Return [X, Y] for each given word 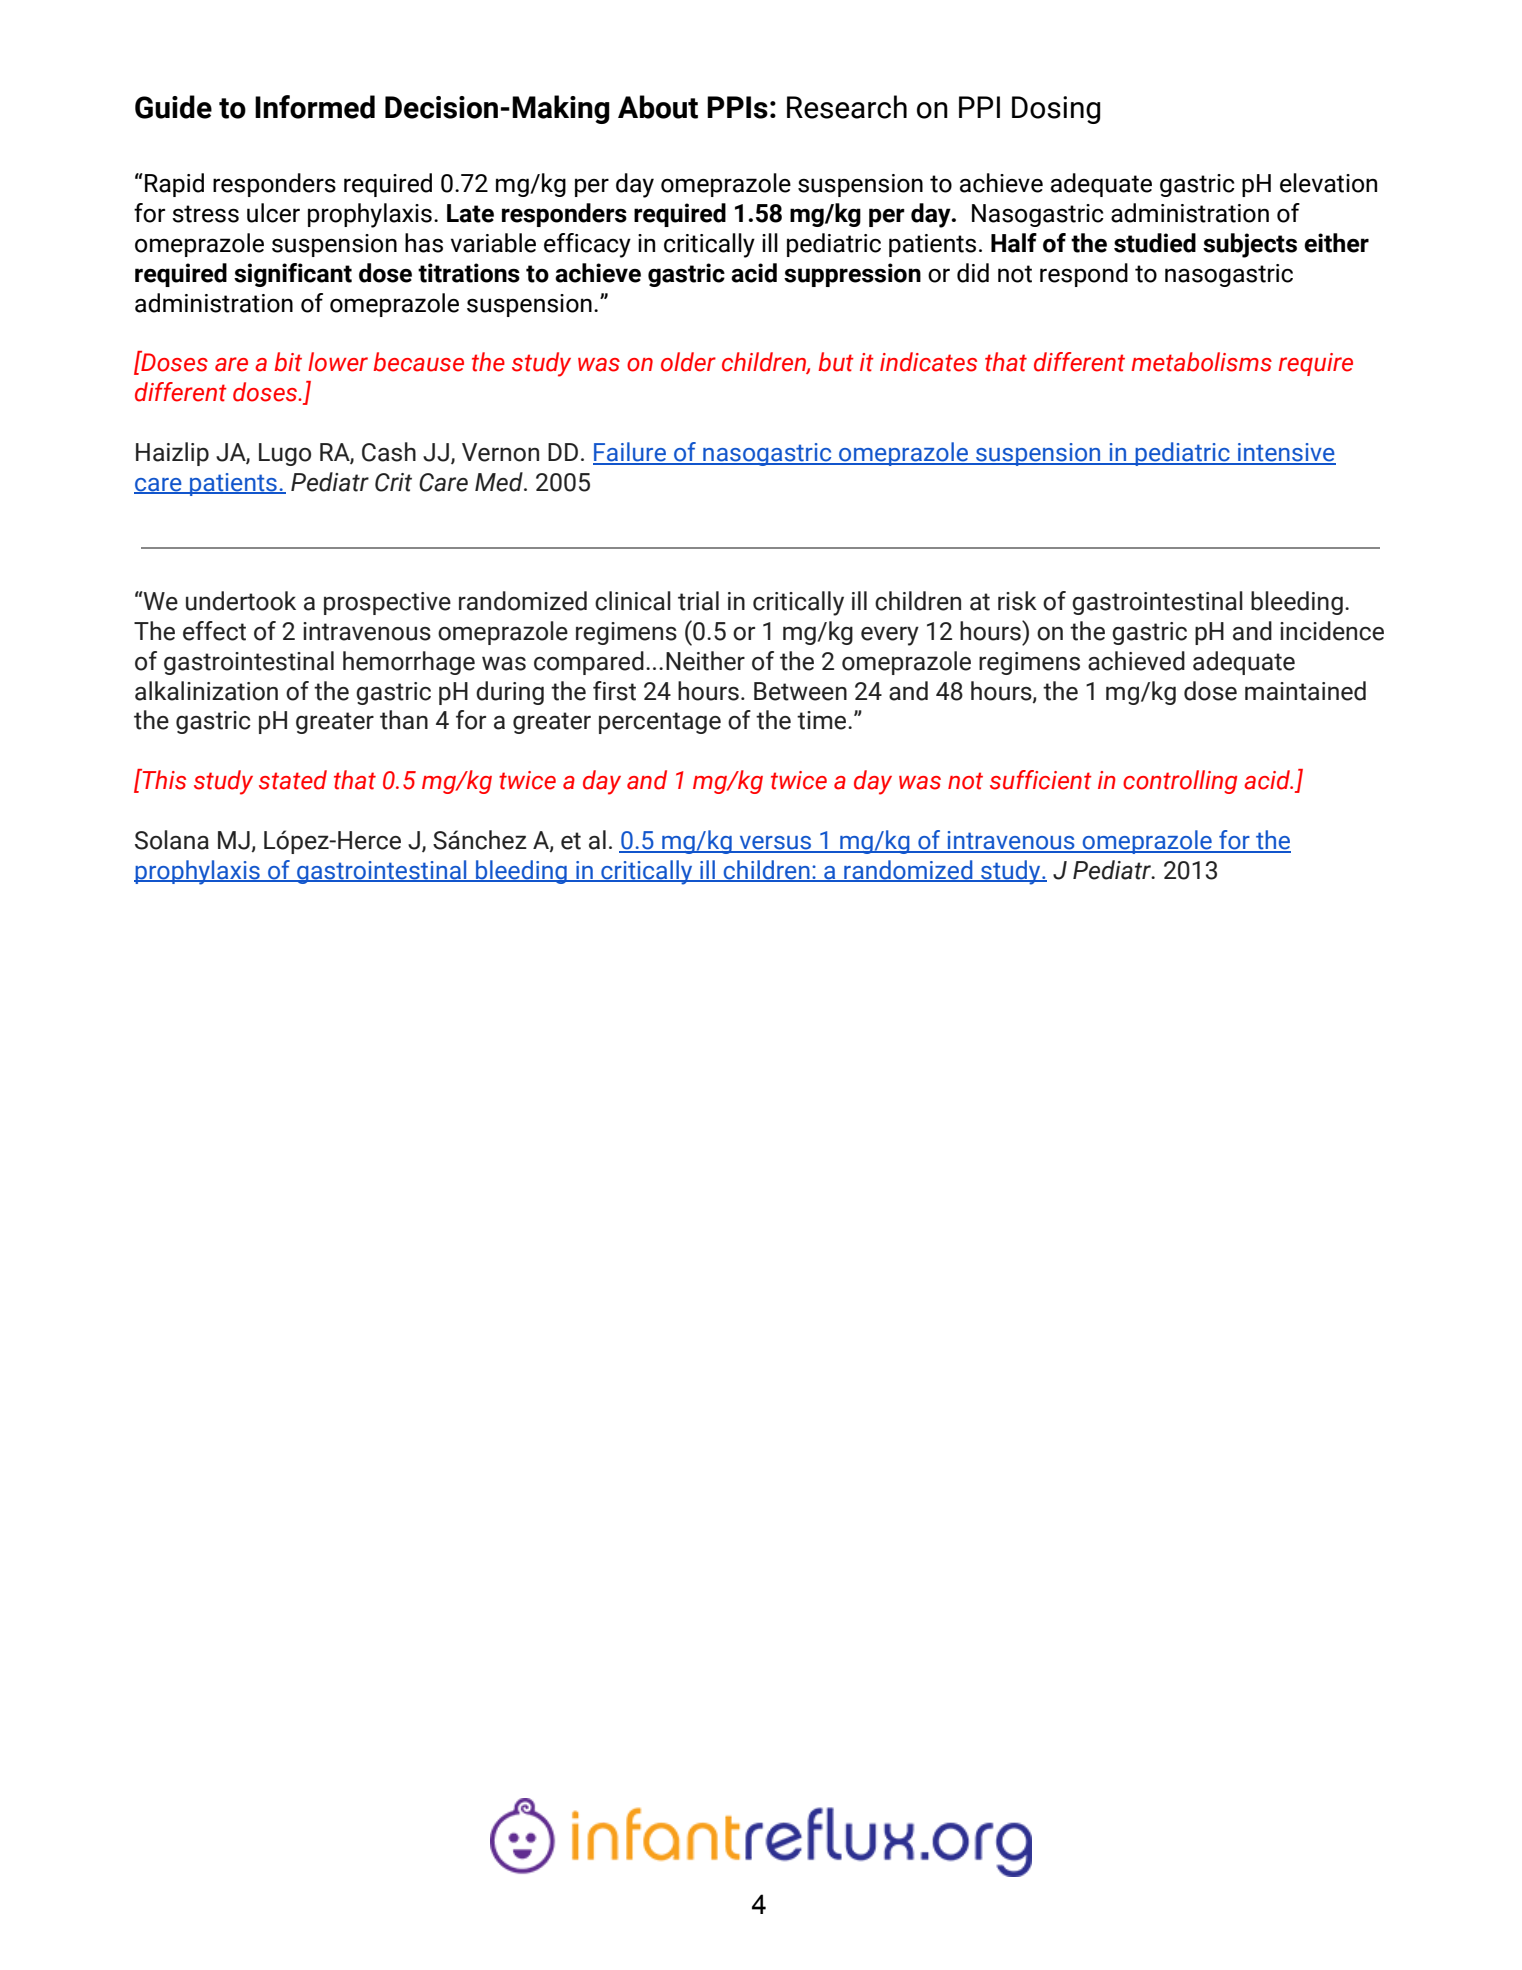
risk [1017, 601]
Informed [315, 107]
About [658, 107]
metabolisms [1201, 362]
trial [698, 601]
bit [288, 362]
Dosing [1056, 110]
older [688, 362]
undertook [241, 601]
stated [293, 780]
